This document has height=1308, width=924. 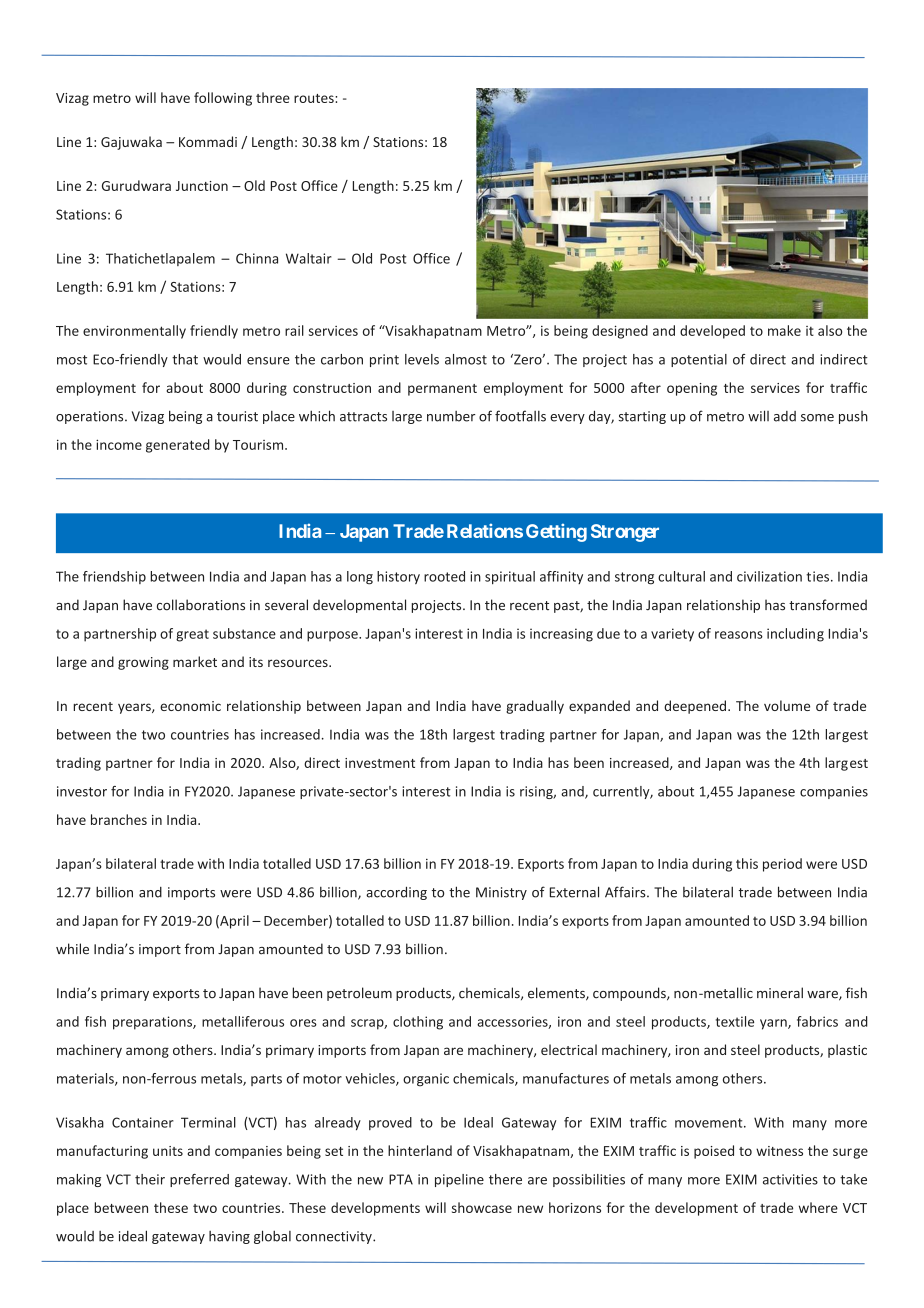 I want to click on make, so click(x=784, y=330).
